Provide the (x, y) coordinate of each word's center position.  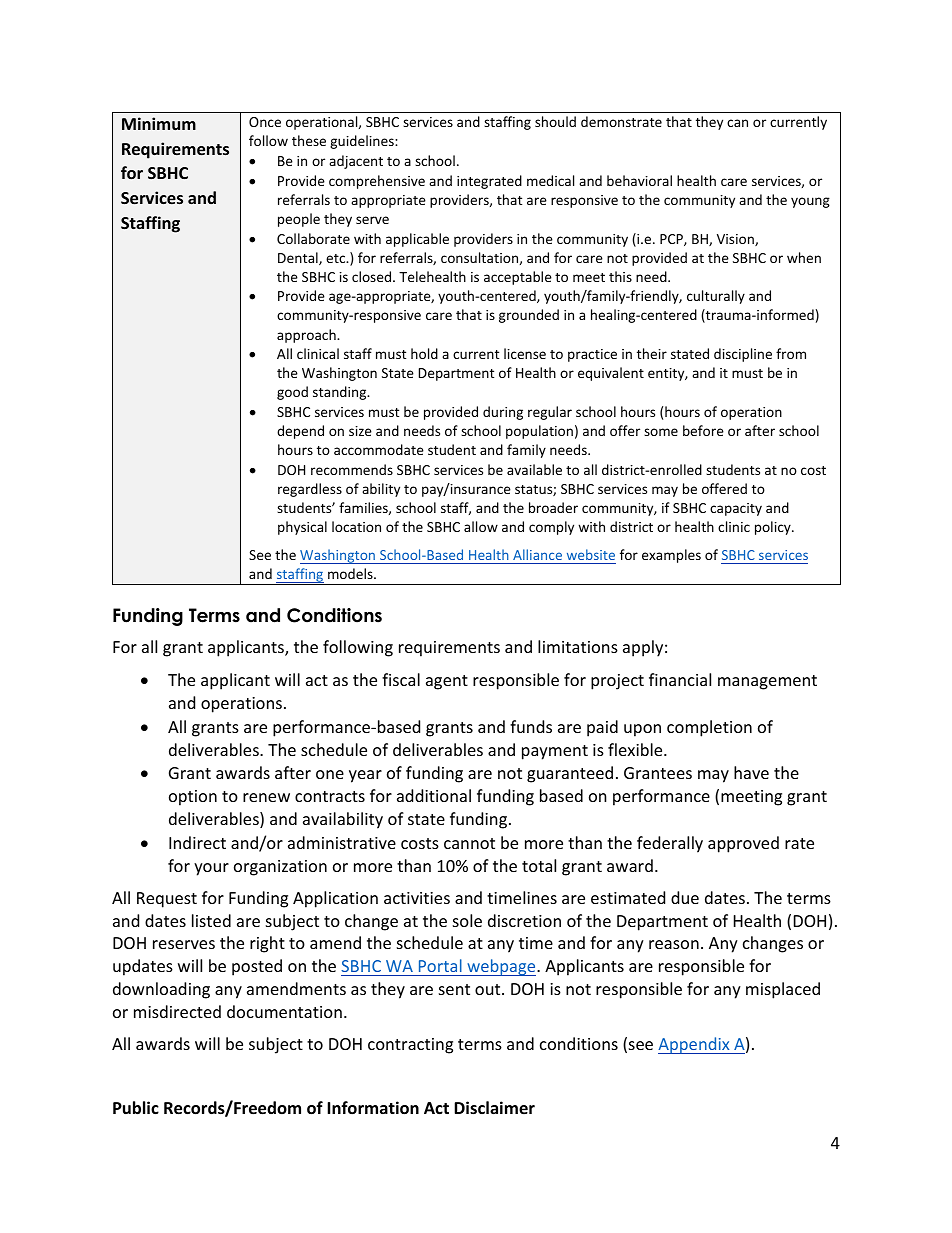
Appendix (695, 1045)
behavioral (639, 180)
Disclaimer (494, 1107)
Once (265, 122)
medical (550, 180)
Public (136, 1108)
